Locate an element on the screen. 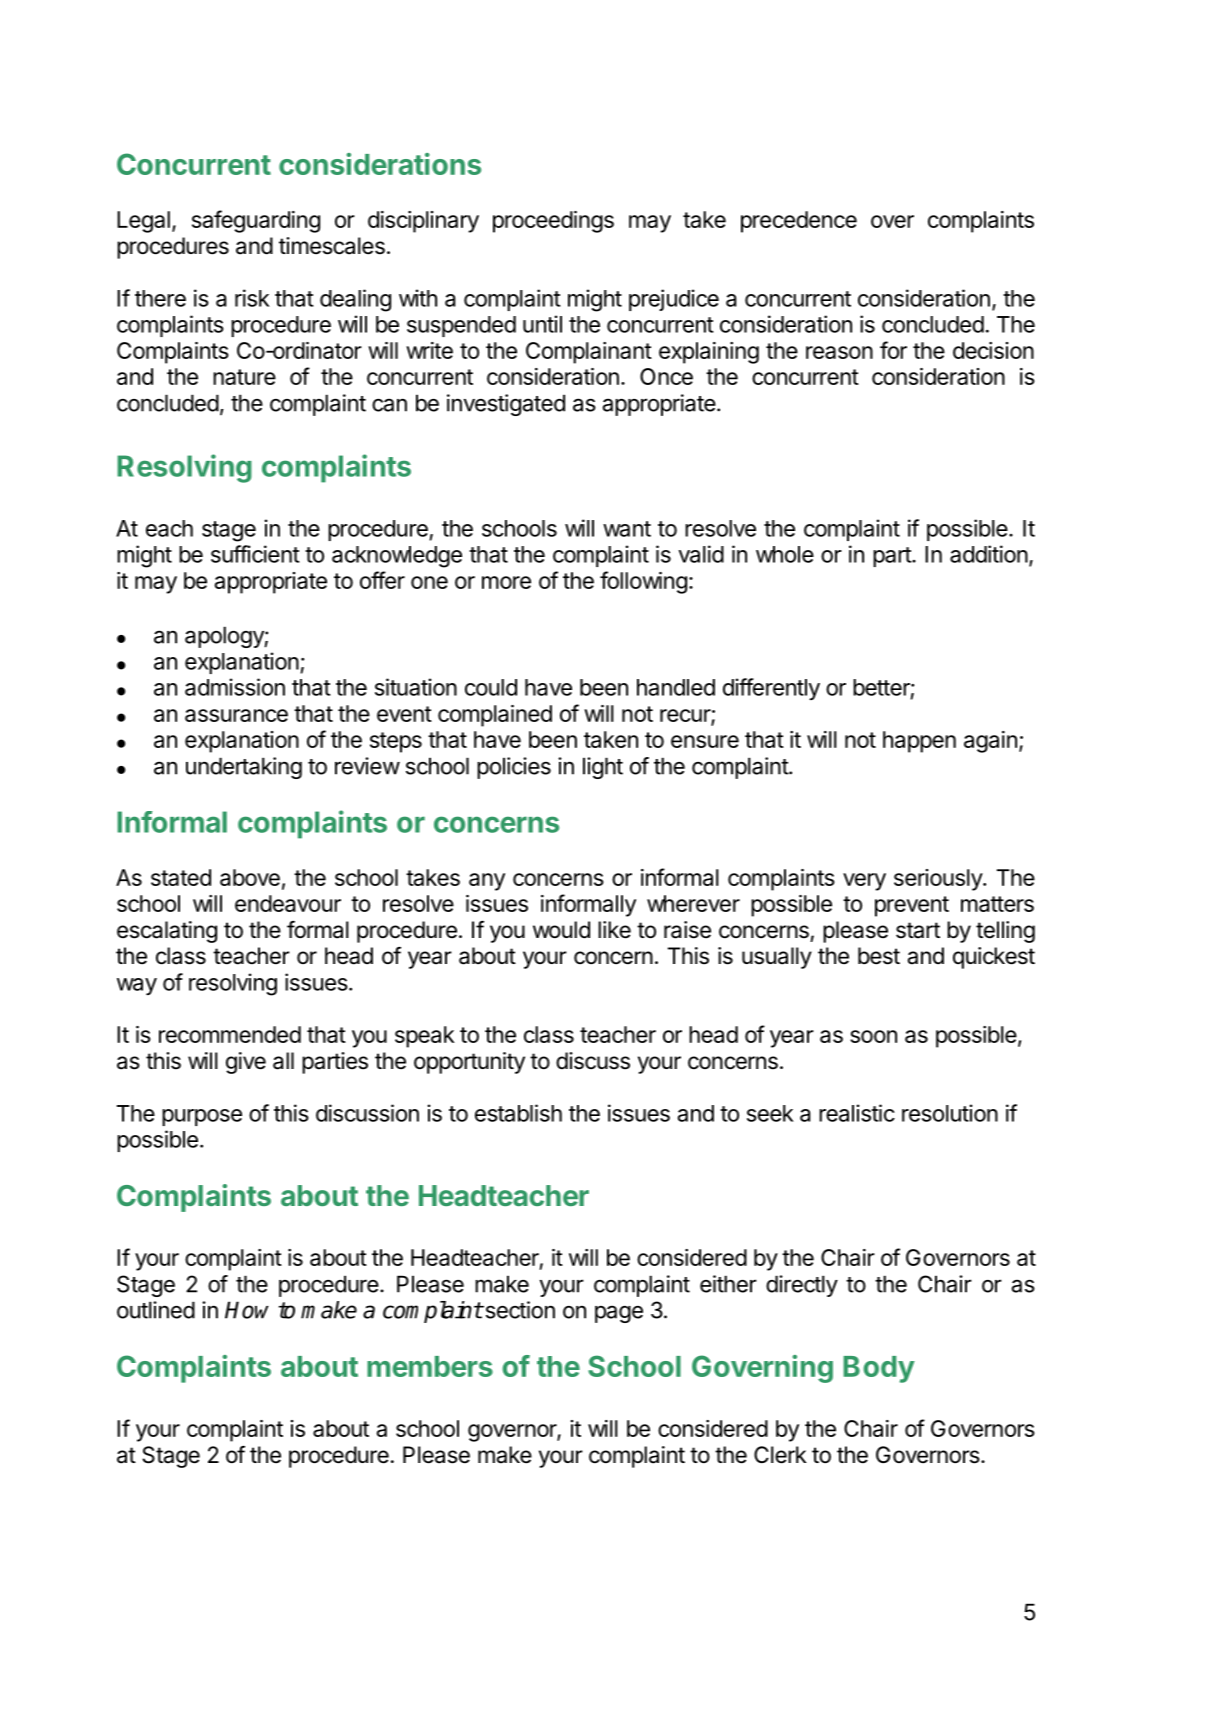 The width and height of the screenshot is (1219, 1724). light is located at coordinates (603, 768).
